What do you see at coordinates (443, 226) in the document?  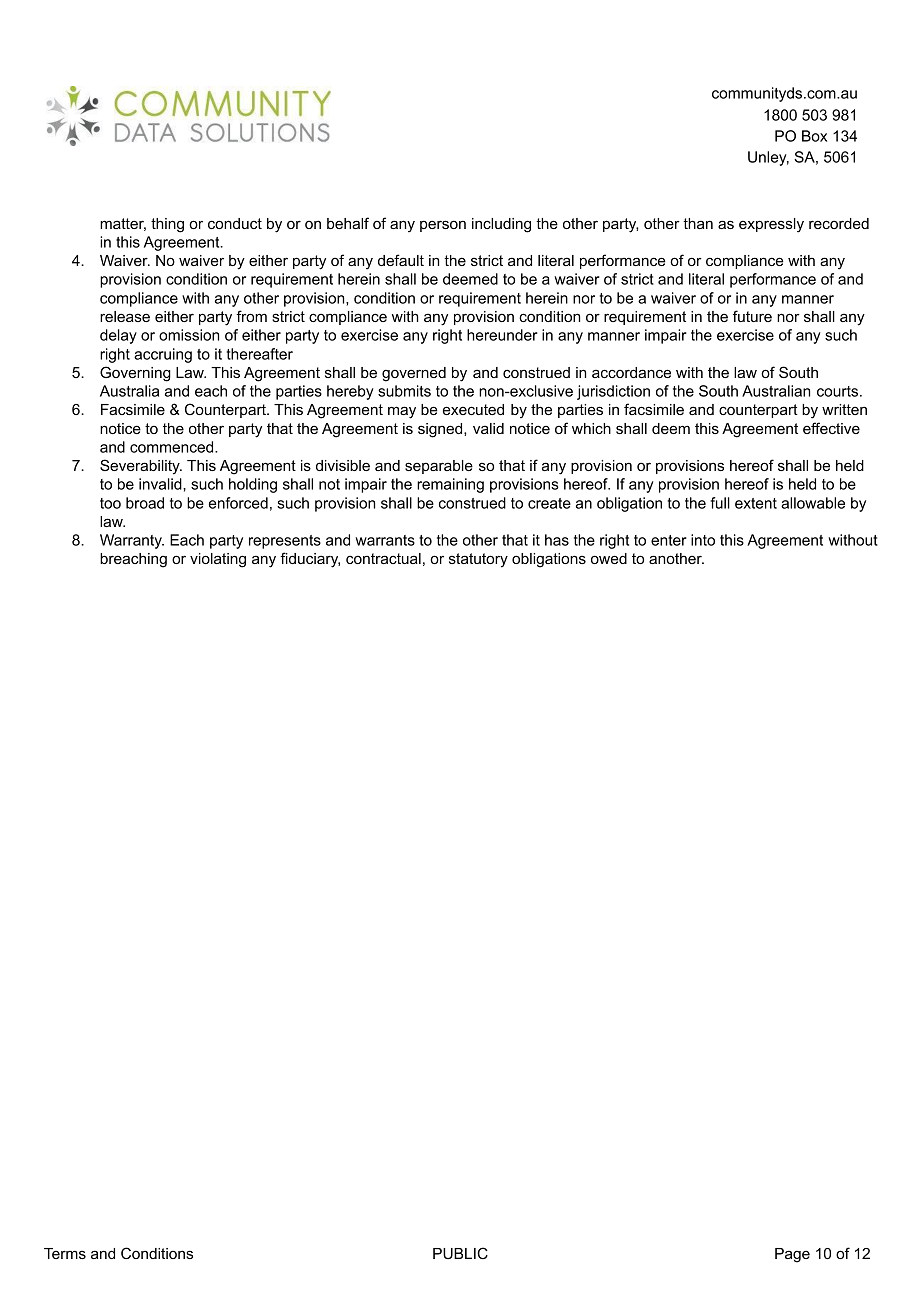 I see `person` at bounding box center [443, 226].
